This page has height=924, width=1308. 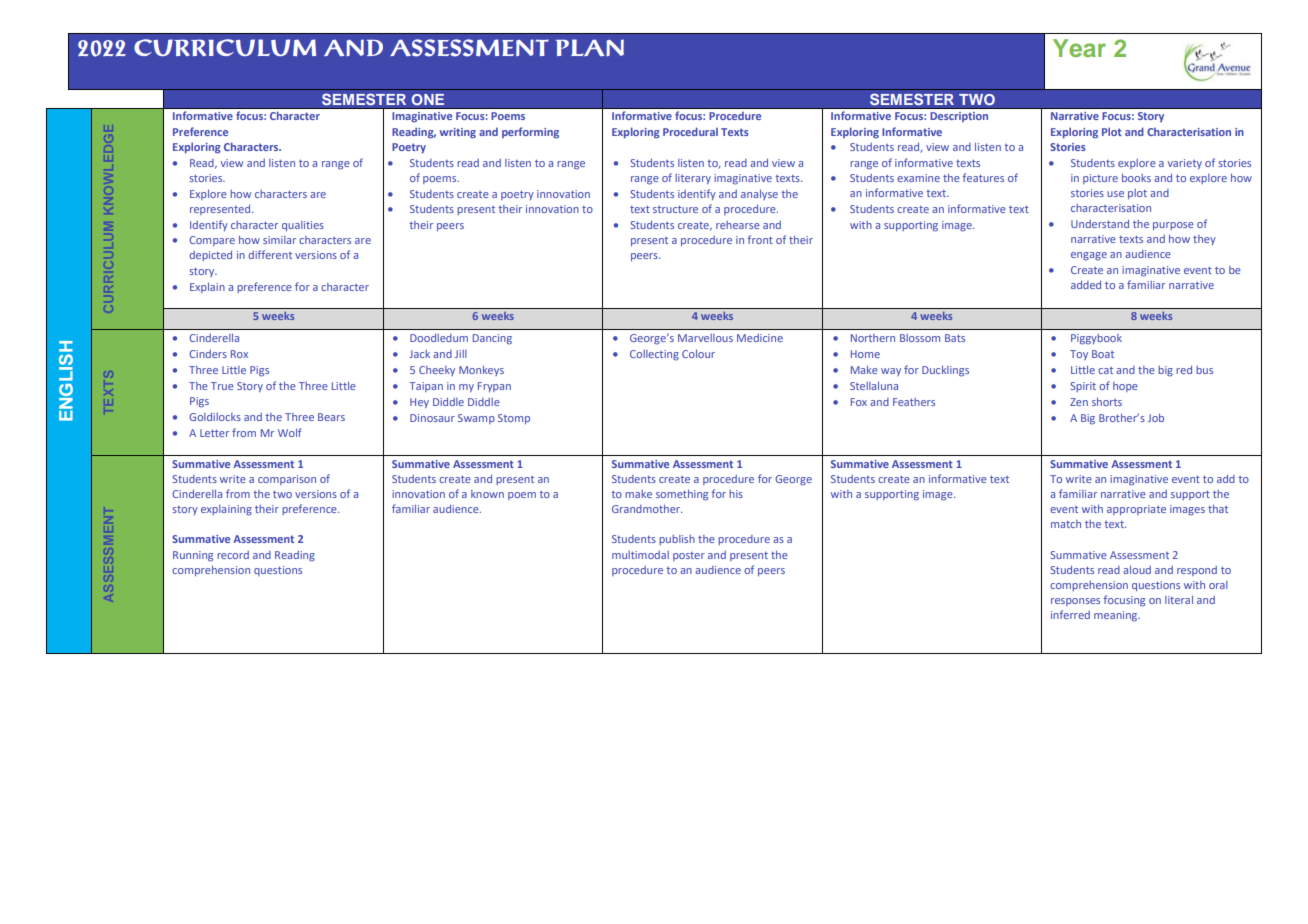 What do you see at coordinates (736, 494) in the page?
I see `his` at bounding box center [736, 494].
